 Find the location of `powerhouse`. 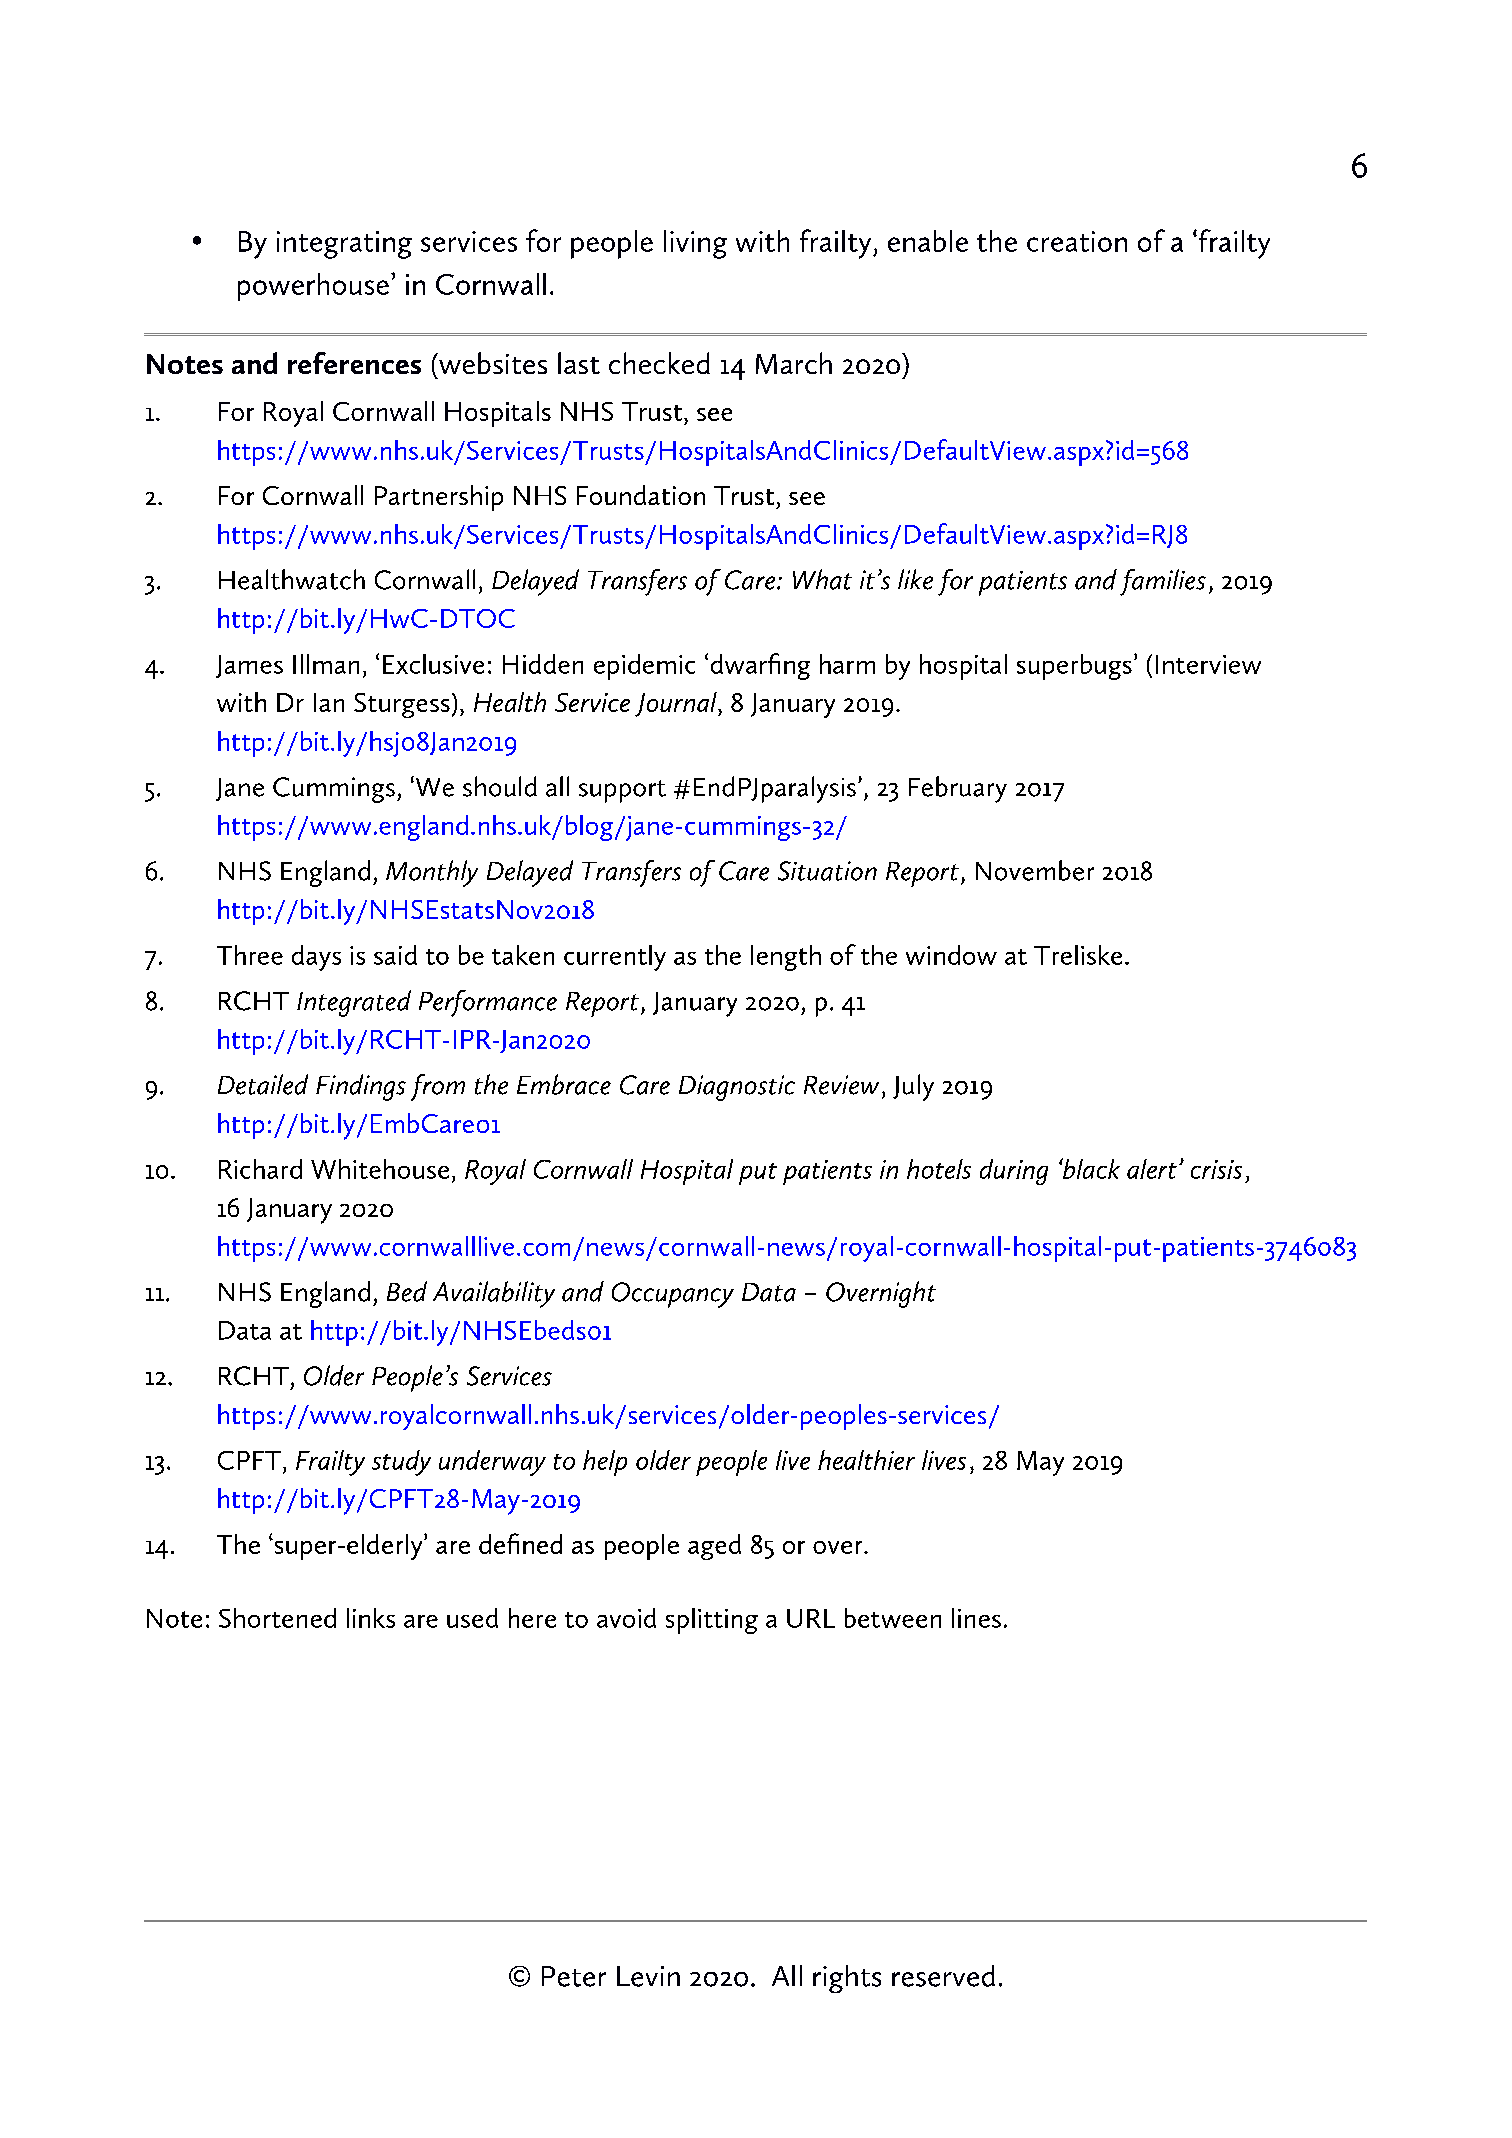

powerhouse is located at coordinates (313, 287).
